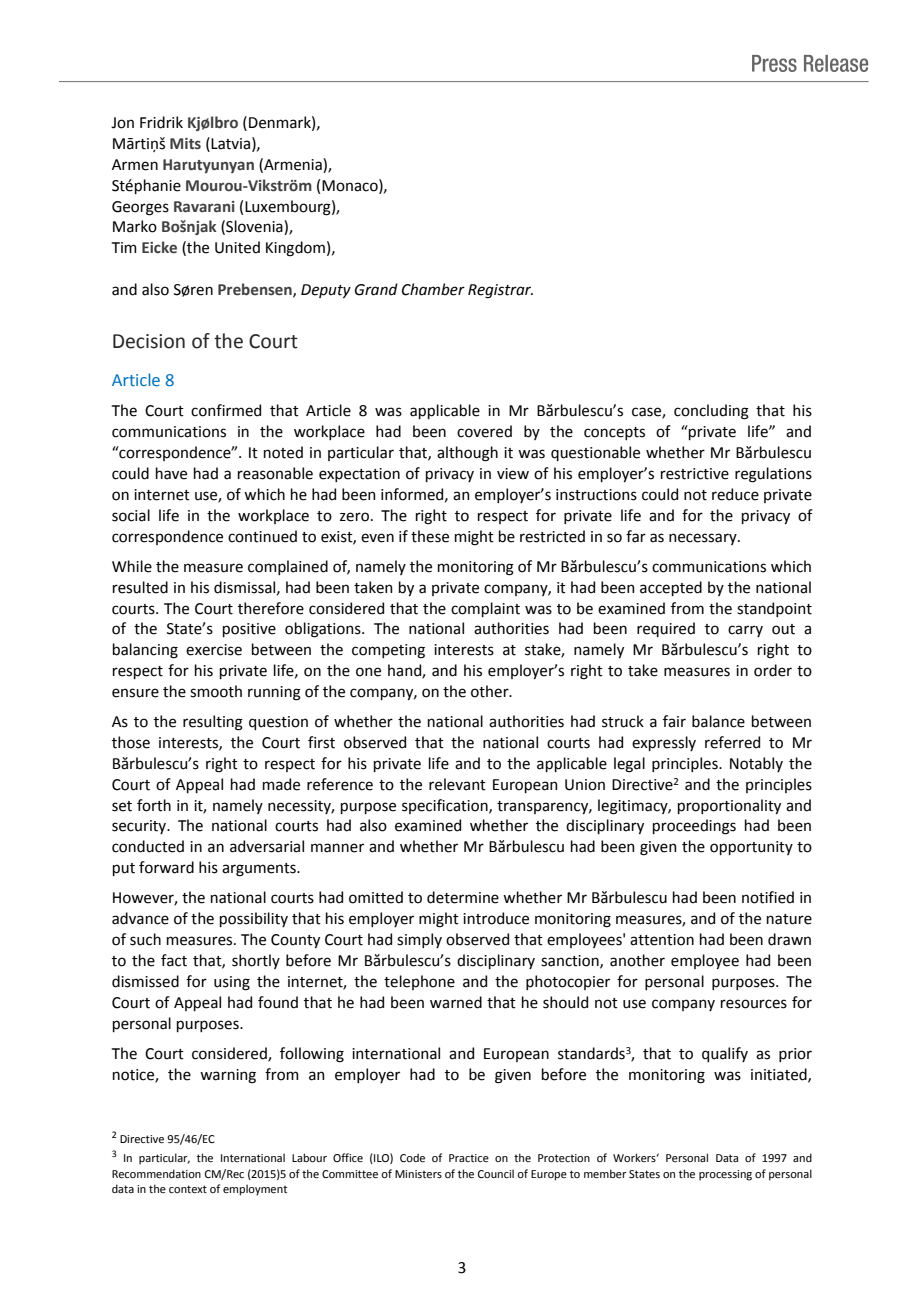 This screenshot has width=924, height=1308. Describe the element at coordinates (662, 940) in the screenshot. I see `attention` at that location.
